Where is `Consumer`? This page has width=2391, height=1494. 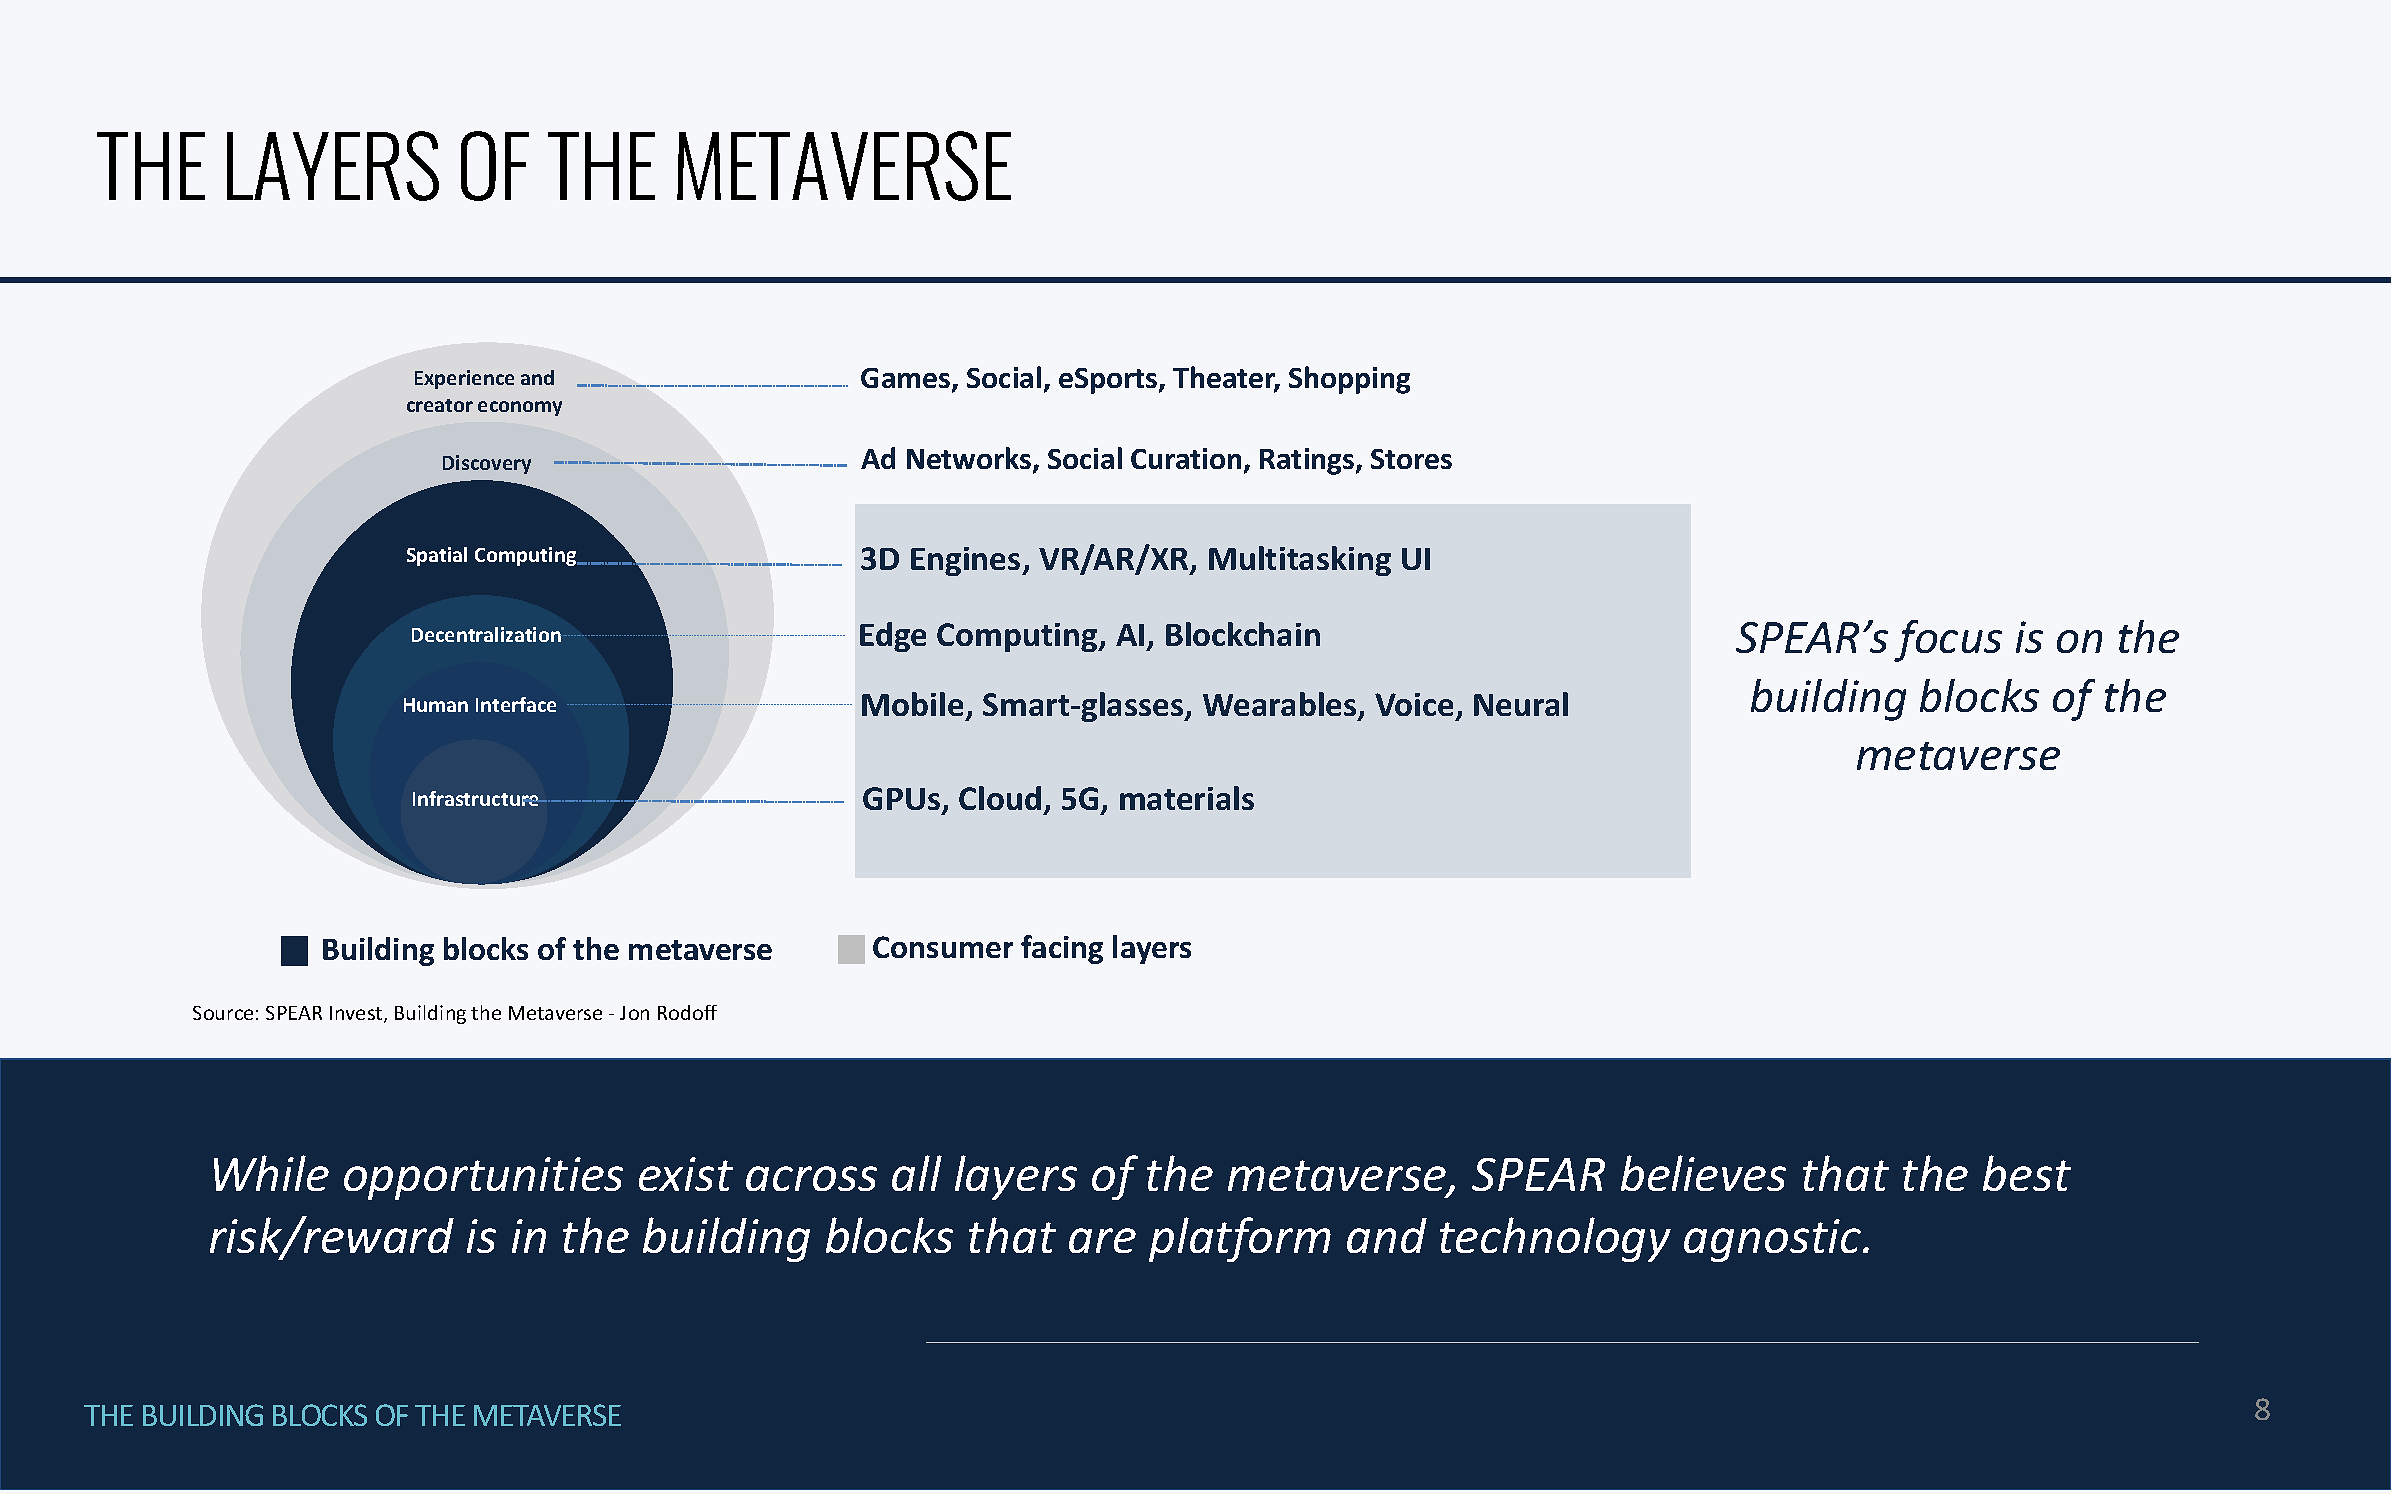
Consumer is located at coordinates (943, 947).
